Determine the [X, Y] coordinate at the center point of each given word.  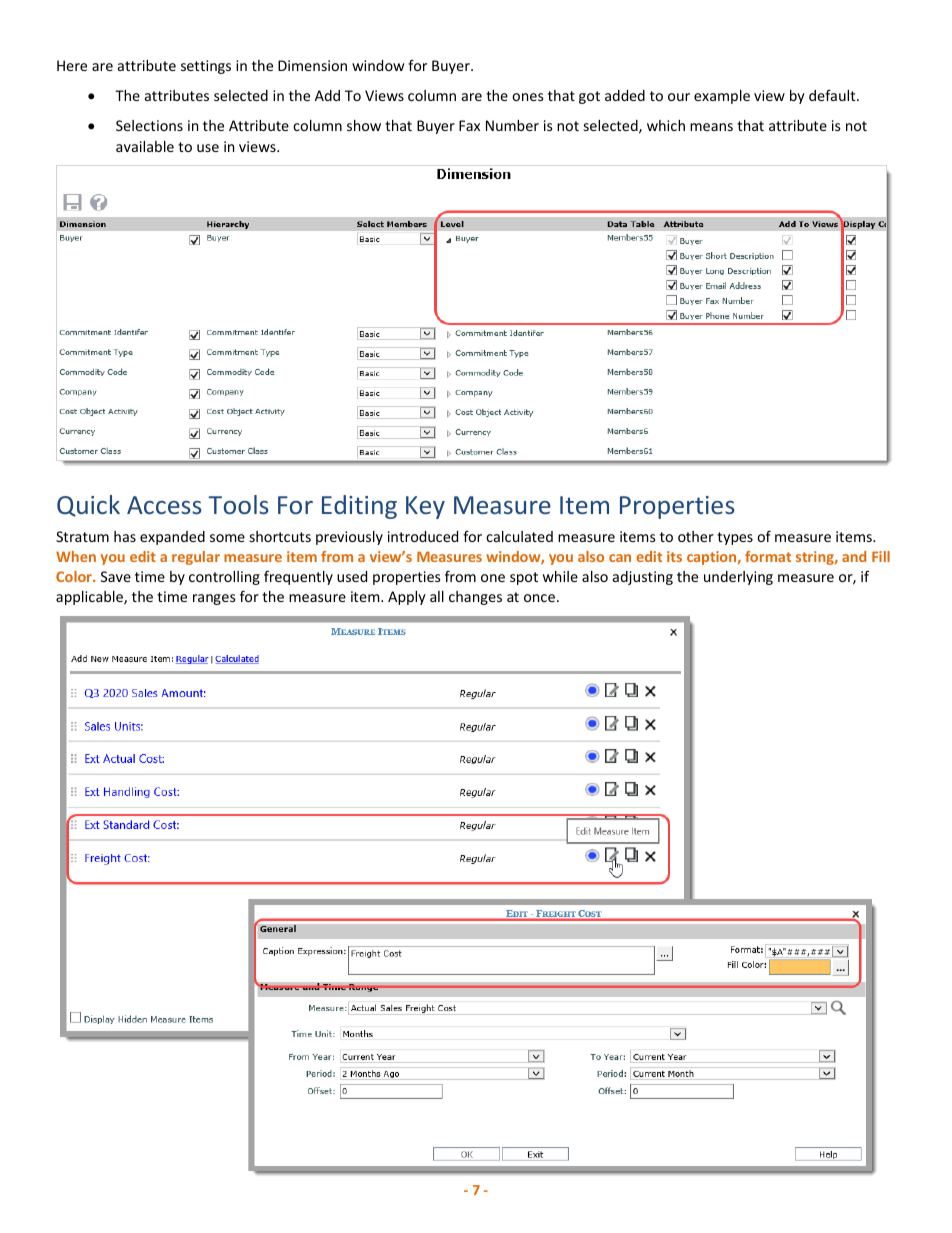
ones [528, 97]
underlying [738, 578]
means [711, 127]
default [833, 95]
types [735, 538]
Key [425, 507]
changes [475, 598]
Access [164, 505]
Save [116, 576]
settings [206, 67]
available [145, 146]
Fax [469, 125]
